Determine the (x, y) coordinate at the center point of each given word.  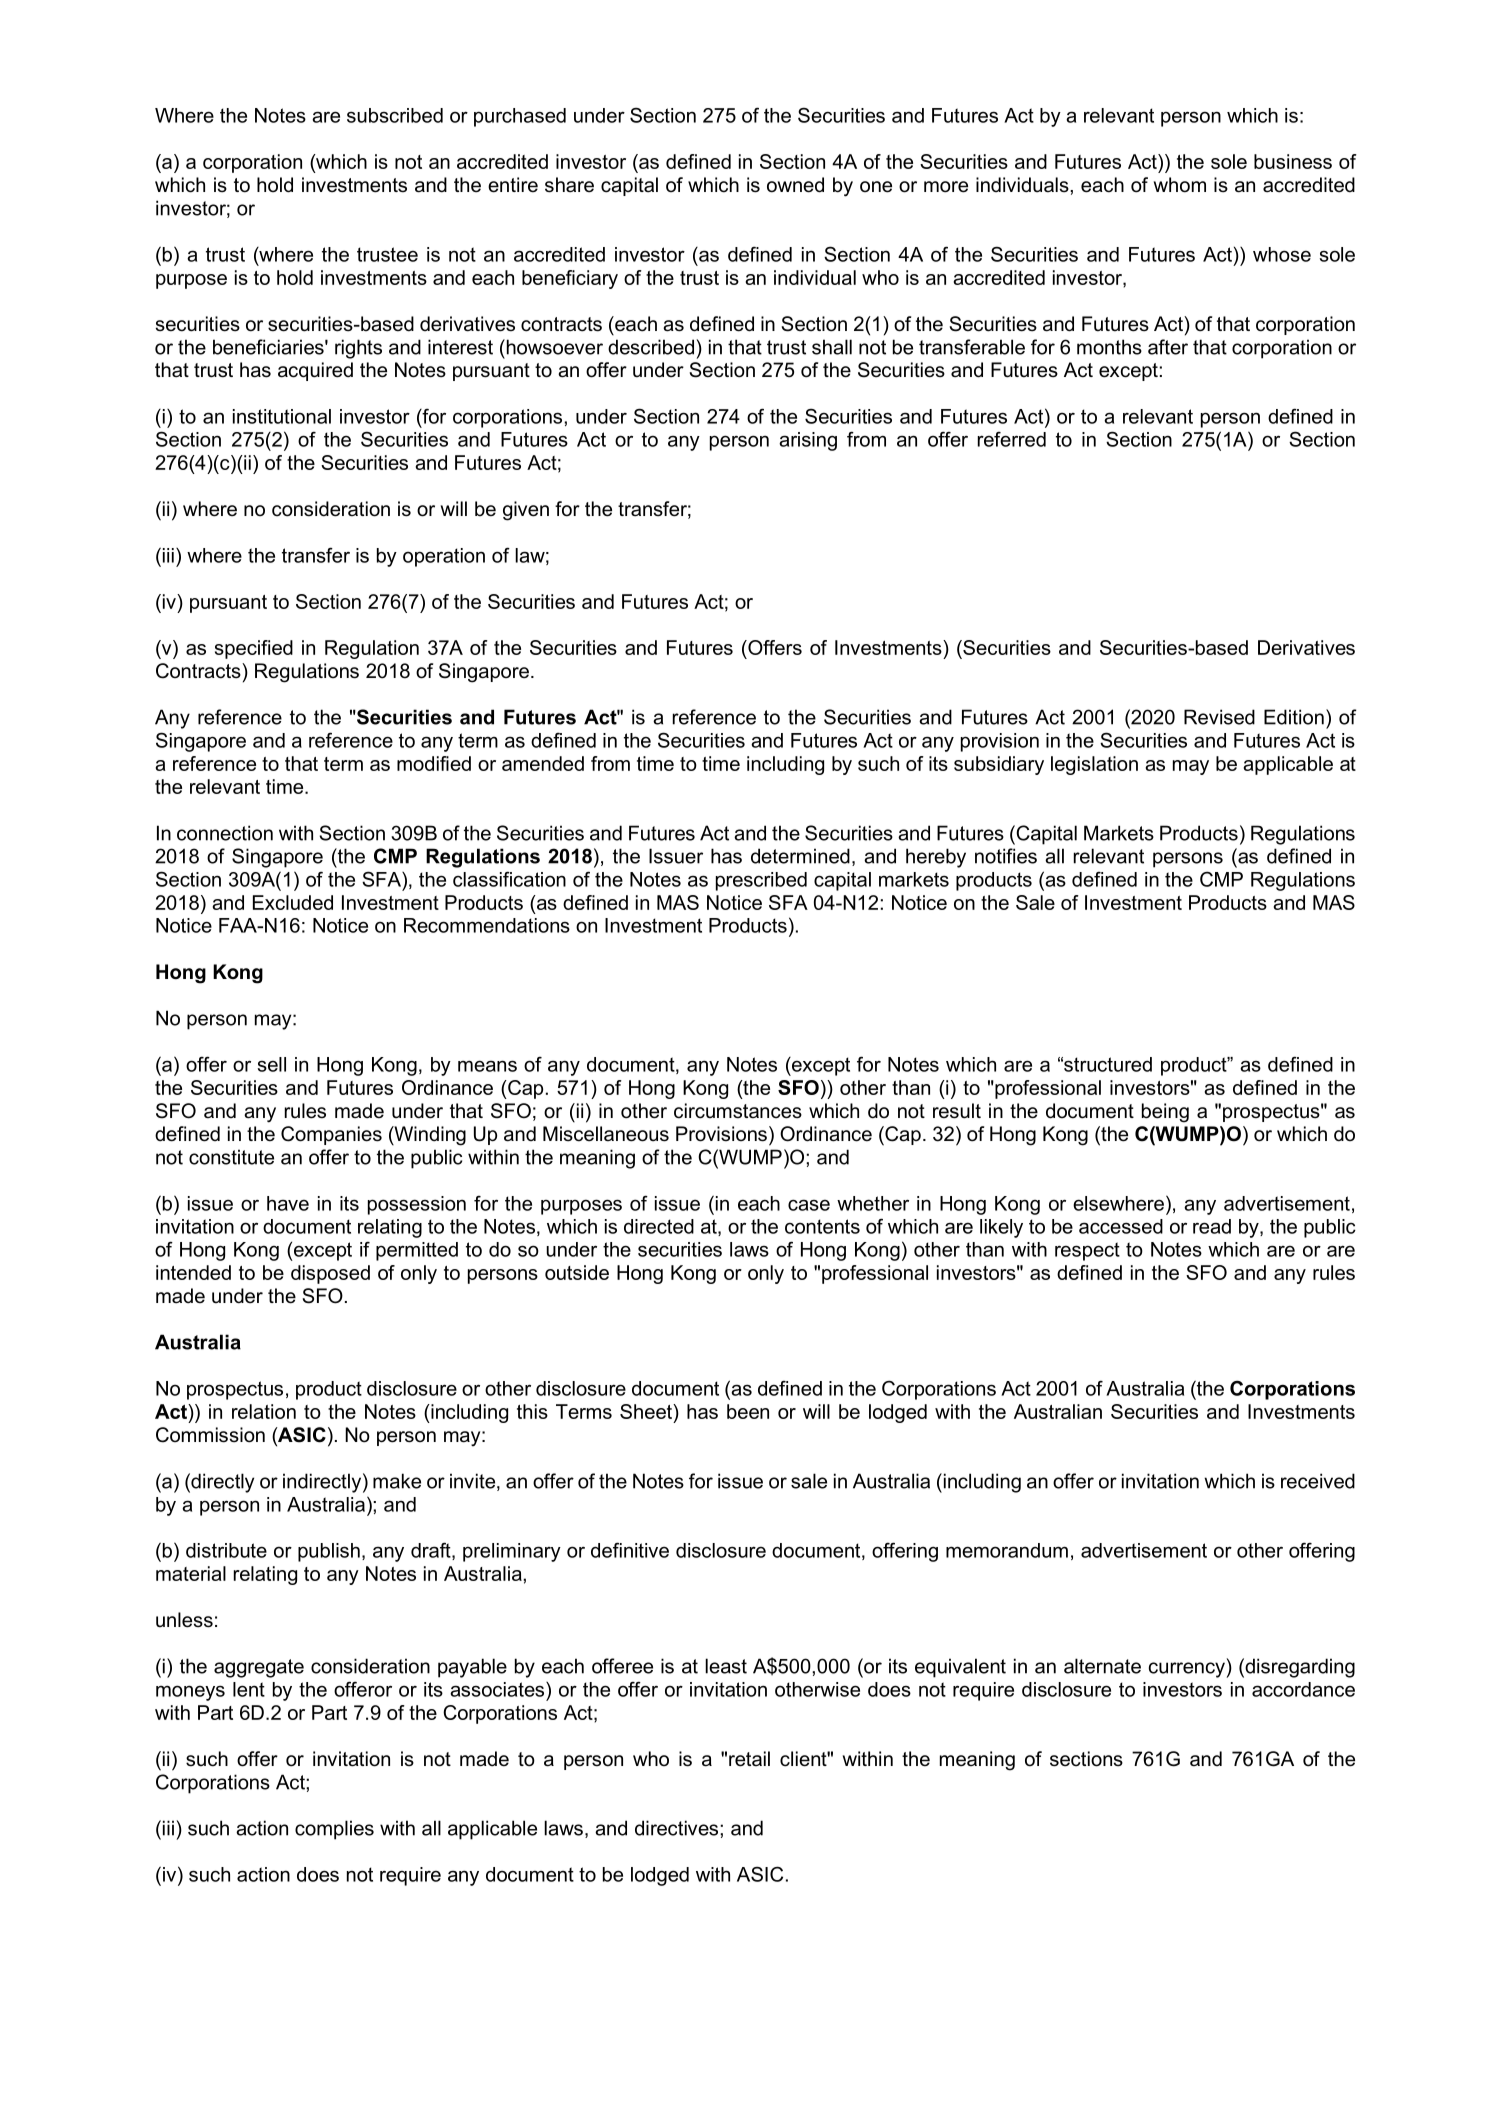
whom (1180, 185)
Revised (1219, 717)
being (1165, 1113)
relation (264, 1411)
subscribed (395, 115)
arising (808, 441)
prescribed (761, 881)
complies (334, 1830)
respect (1087, 1251)
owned (795, 185)
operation (444, 557)
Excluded (293, 902)
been (748, 1411)
